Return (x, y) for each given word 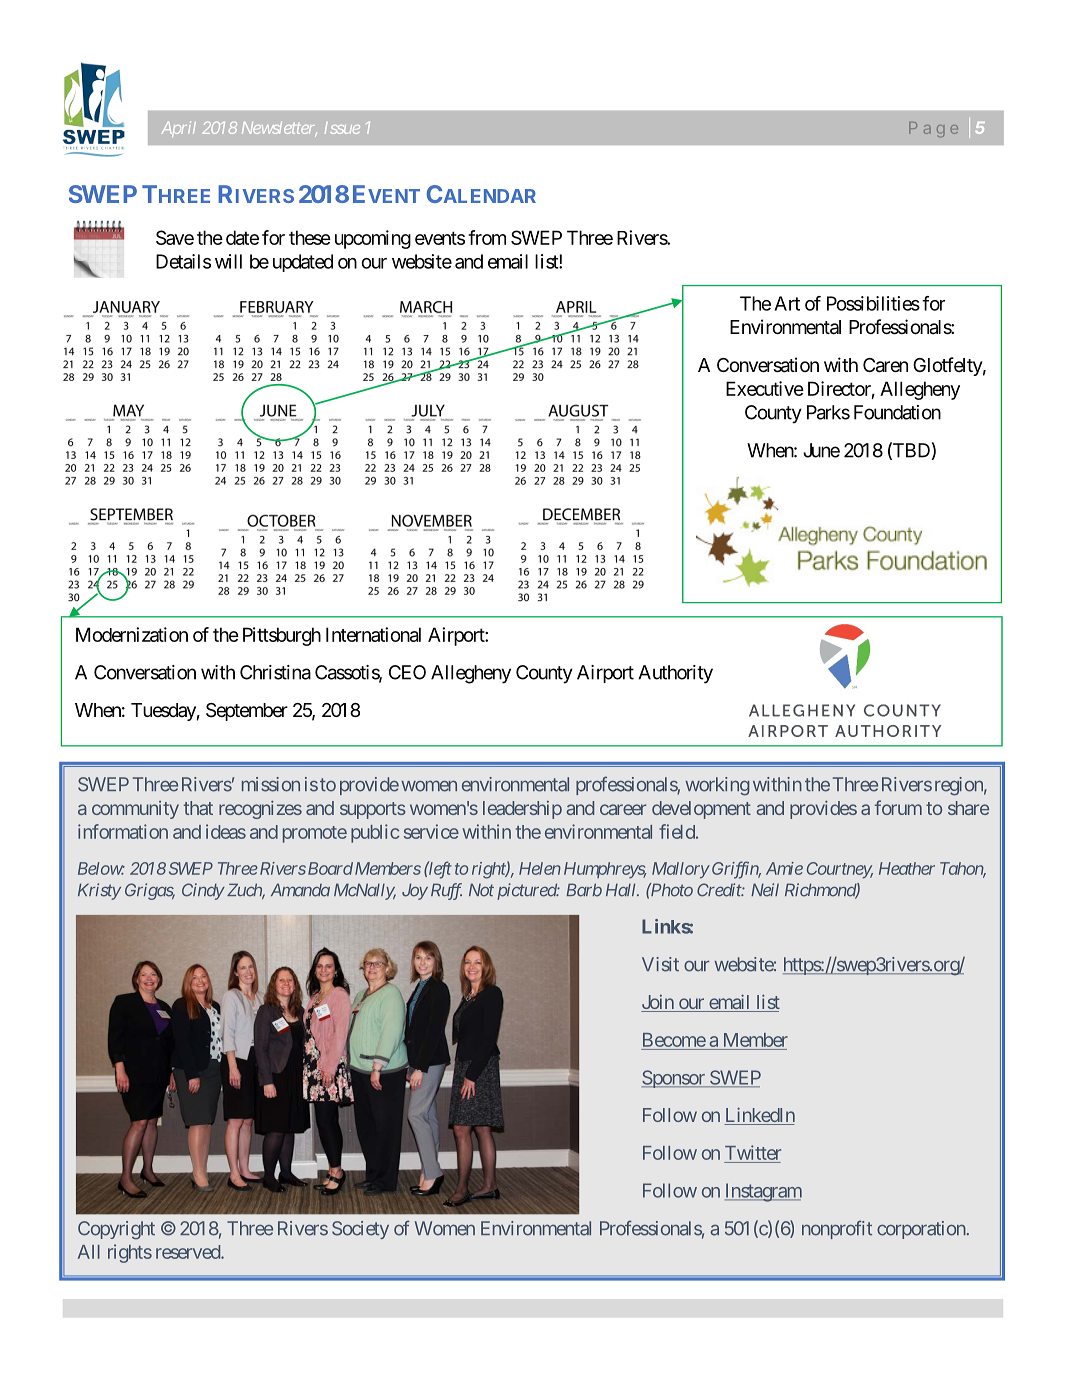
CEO (407, 672)
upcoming (373, 239)
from (487, 237)
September (247, 712)
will (228, 261)
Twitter (752, 1154)
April (178, 129)
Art (787, 303)
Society (360, 1230)
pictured (527, 891)
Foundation (897, 412)
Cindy (203, 891)
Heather (907, 868)
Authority (675, 674)
